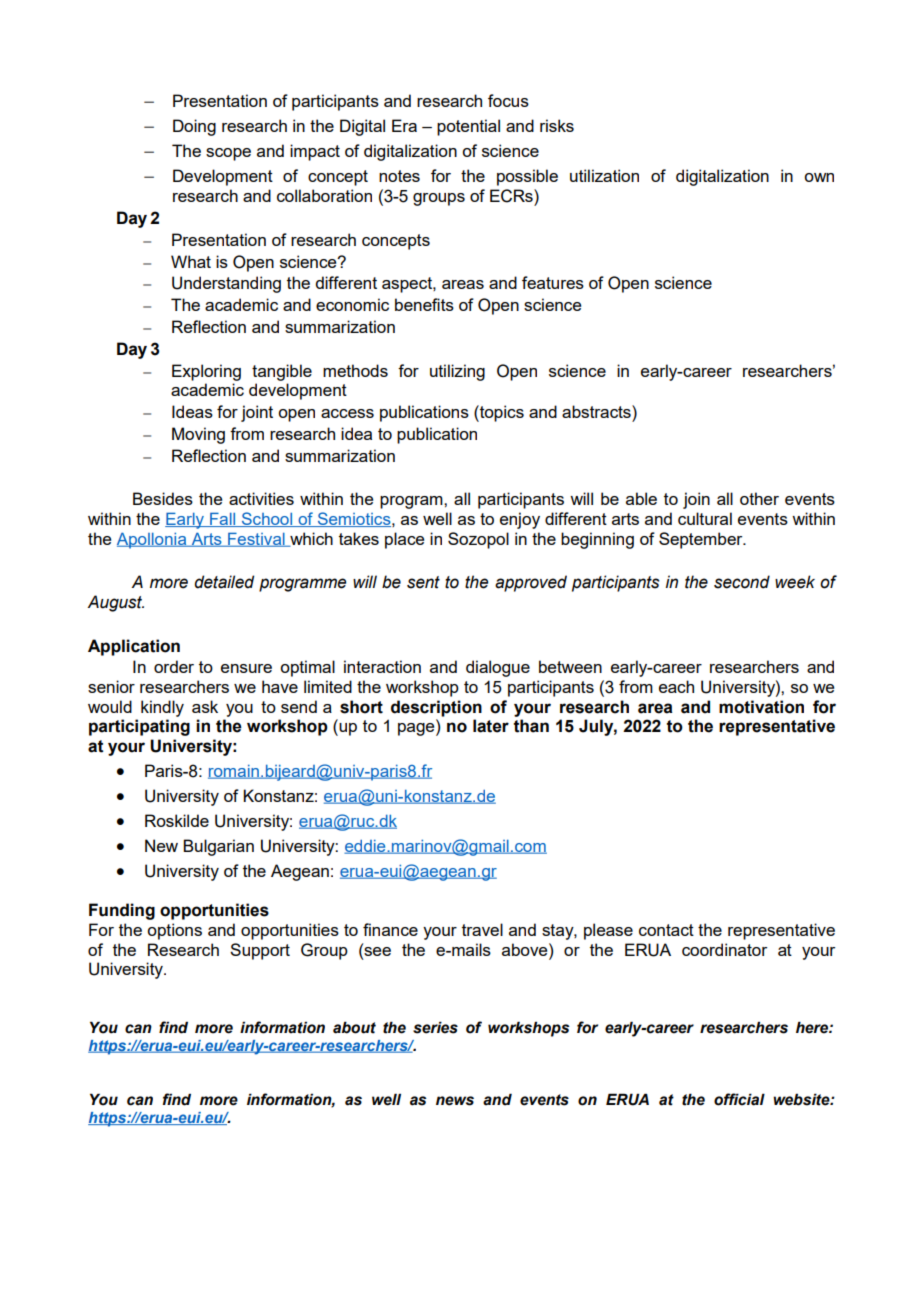 The width and height of the screenshot is (924, 1308). I want to click on Bulgarian, so click(218, 847).
